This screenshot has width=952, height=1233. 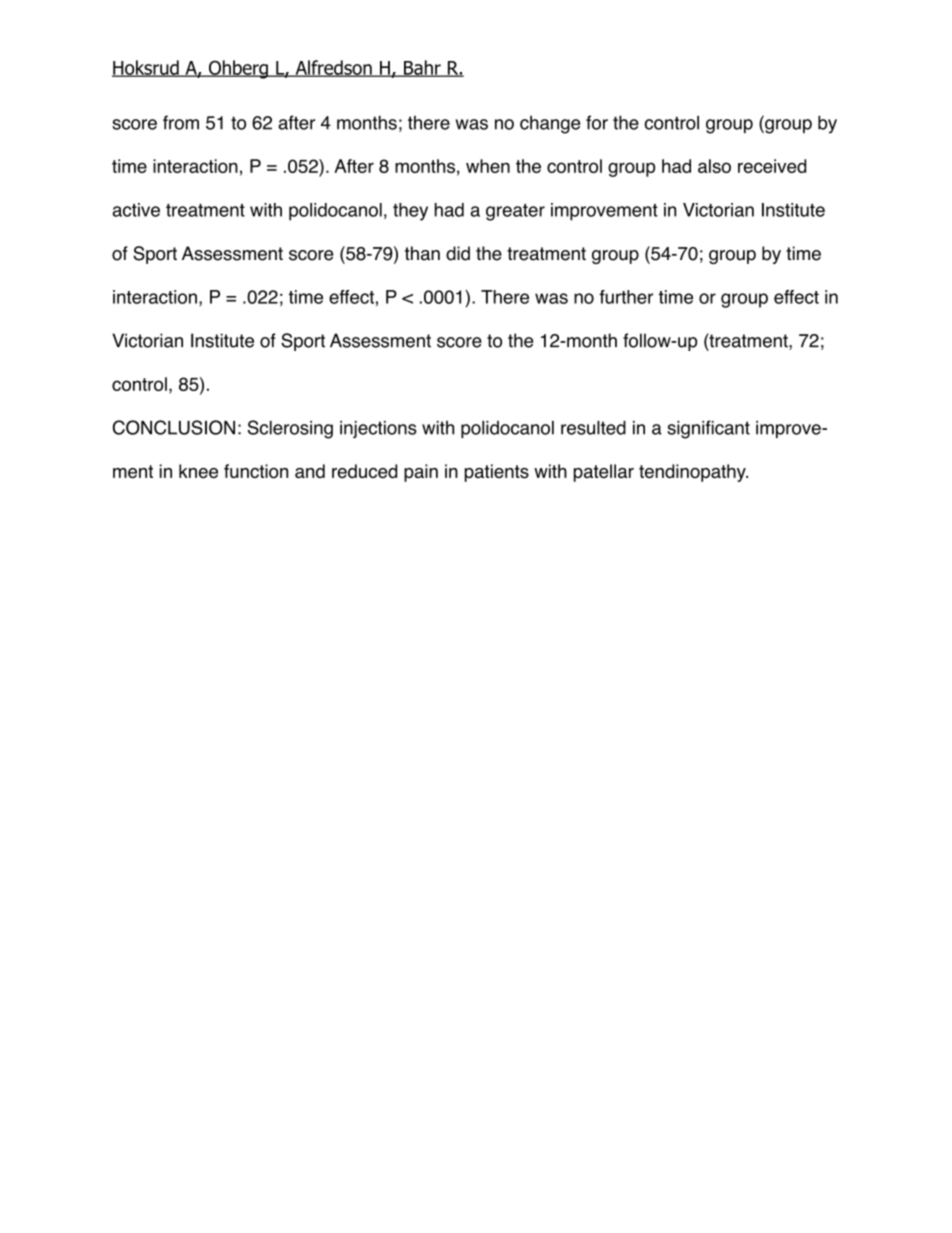 What do you see at coordinates (458, 253) in the screenshot?
I see `did` at bounding box center [458, 253].
